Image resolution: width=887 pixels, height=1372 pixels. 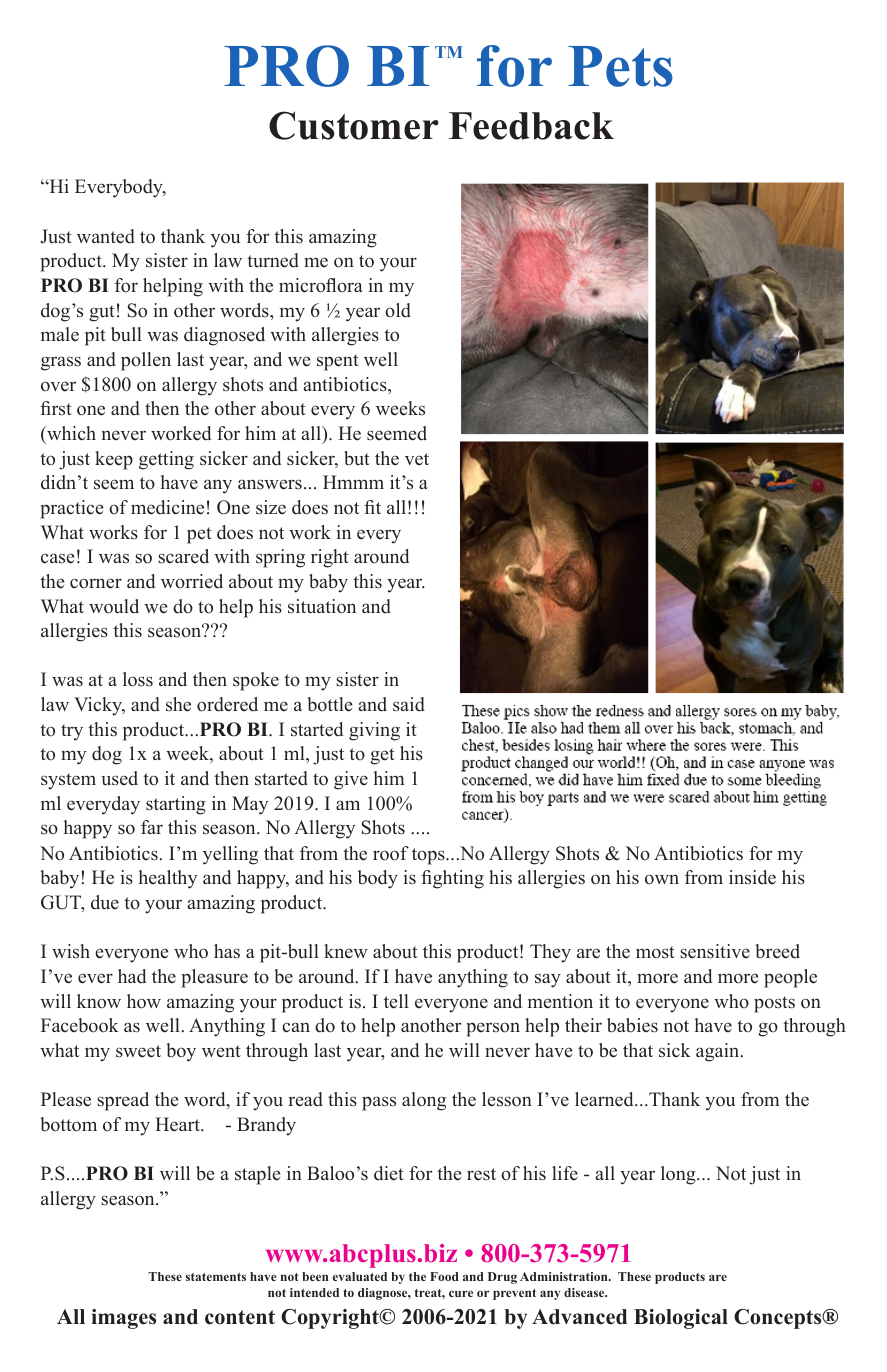 What do you see at coordinates (662, 879) in the screenshot?
I see `own` at bounding box center [662, 879].
